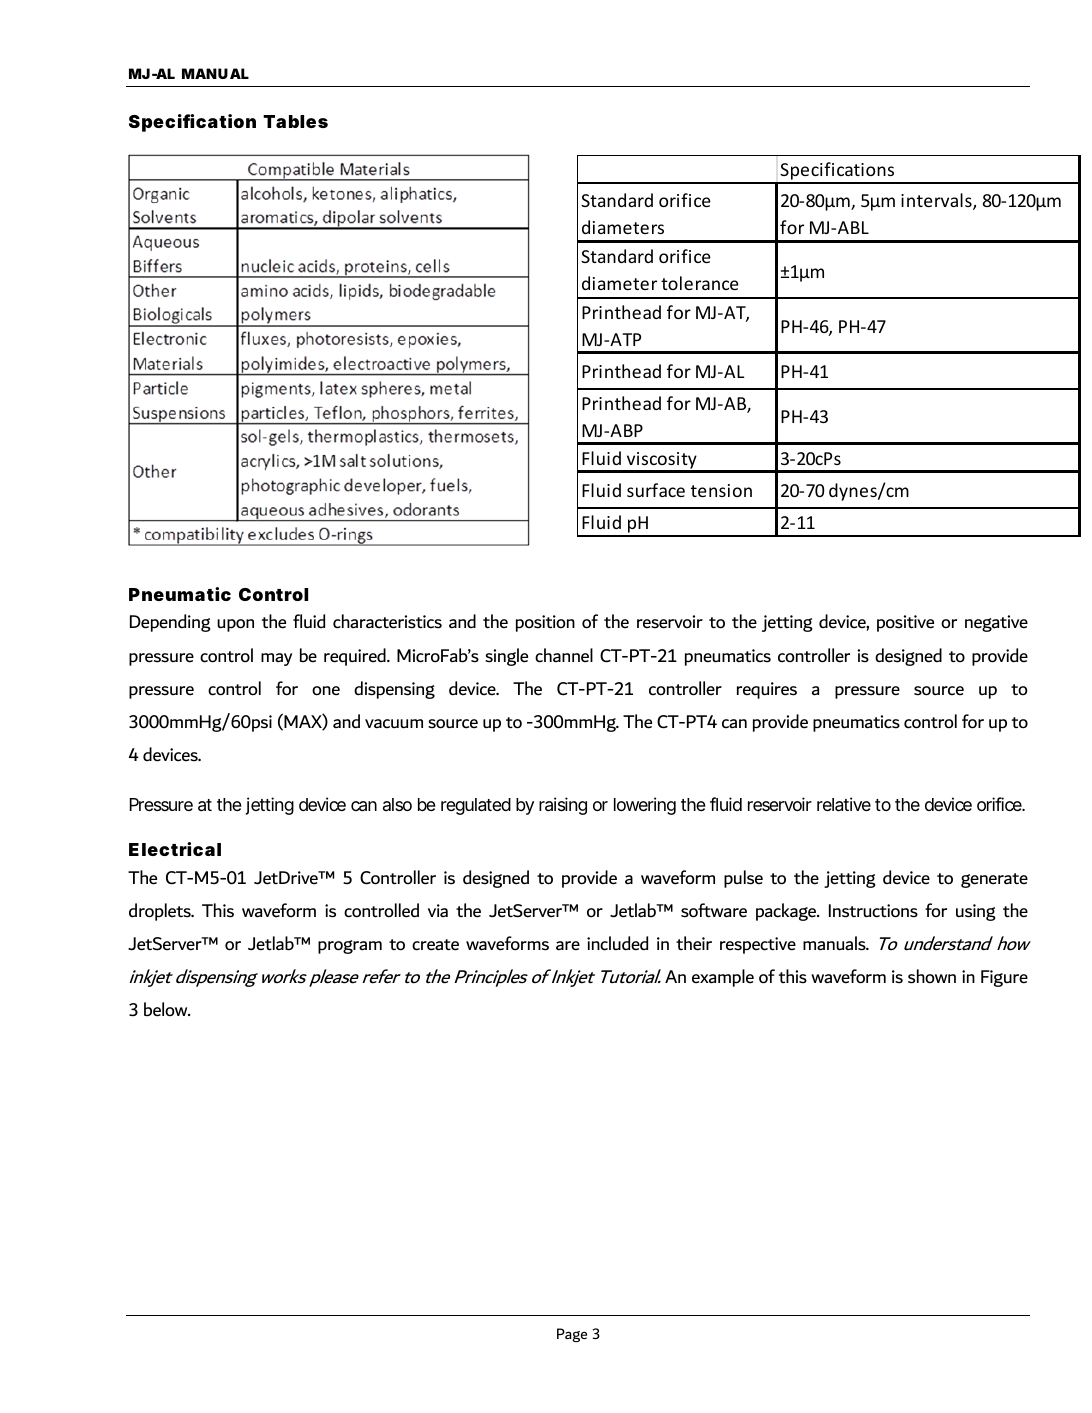  Describe the element at coordinates (723, 978) in the screenshot. I see `example` at that location.
